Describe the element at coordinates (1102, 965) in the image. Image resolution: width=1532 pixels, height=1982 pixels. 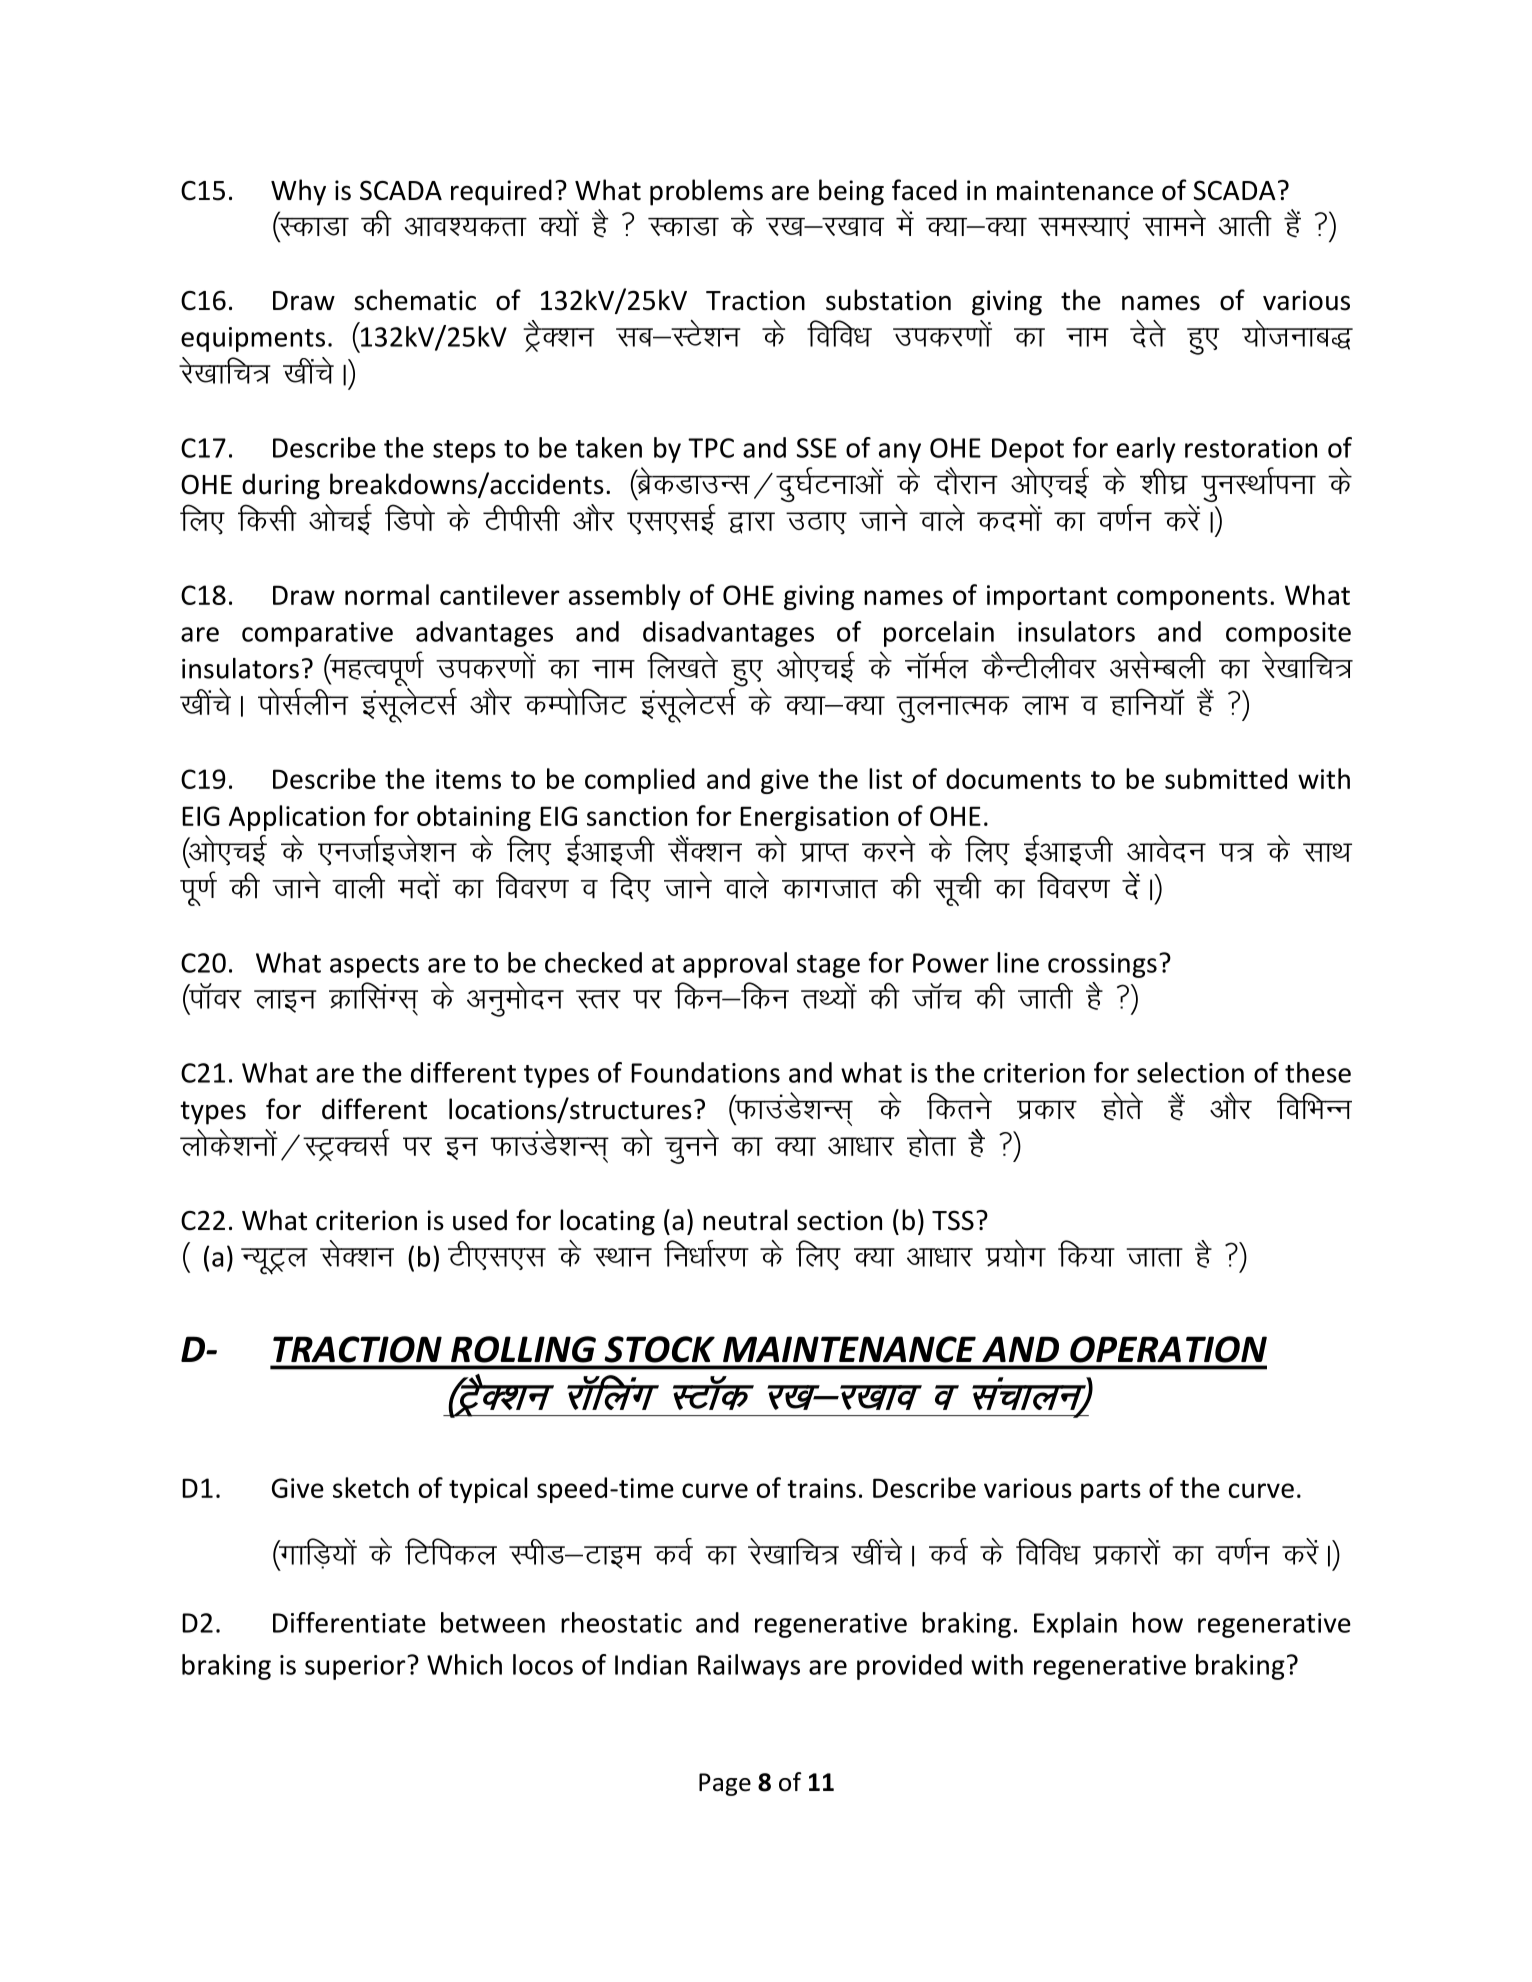
I see `crossings` at that location.
